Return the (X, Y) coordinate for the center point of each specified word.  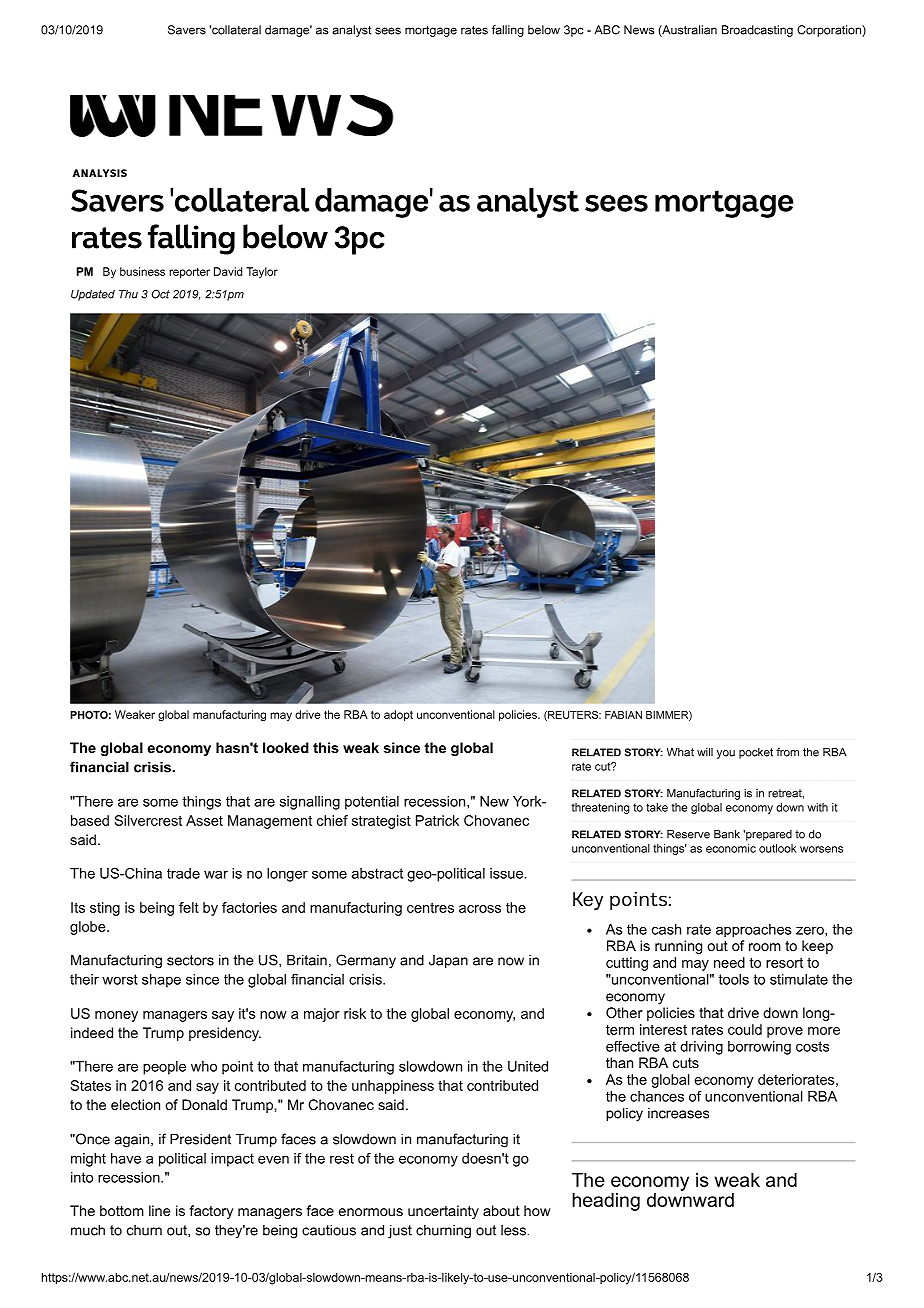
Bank (727, 834)
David (228, 271)
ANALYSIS (100, 173)
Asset (204, 820)
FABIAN (623, 715)
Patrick (437, 820)
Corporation (830, 31)
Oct (161, 294)
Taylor (262, 272)
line (159, 1210)
